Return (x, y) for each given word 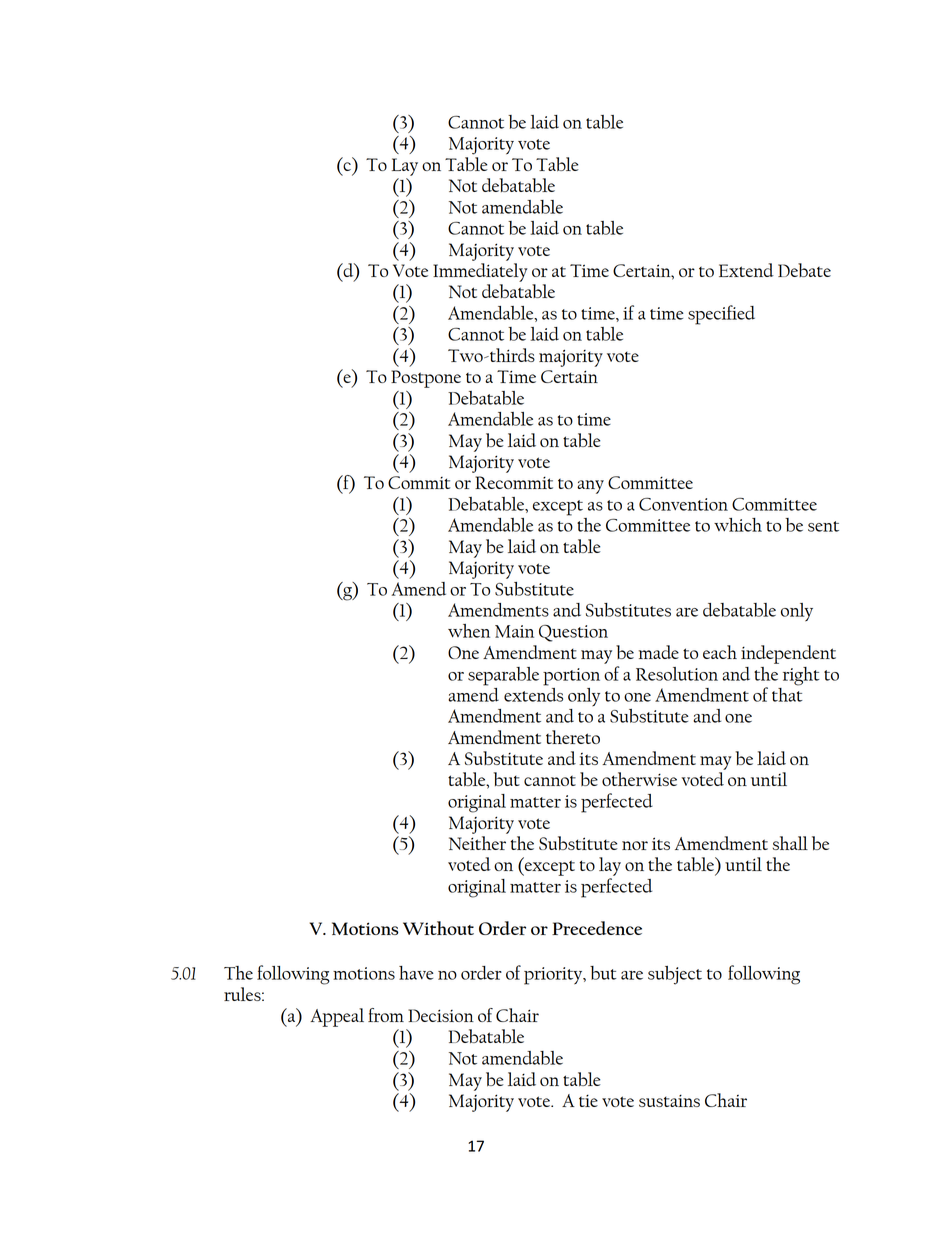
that (787, 693)
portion (571, 677)
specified (721, 315)
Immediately (480, 272)
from (386, 1015)
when (469, 631)
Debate (804, 270)
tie (588, 1100)
